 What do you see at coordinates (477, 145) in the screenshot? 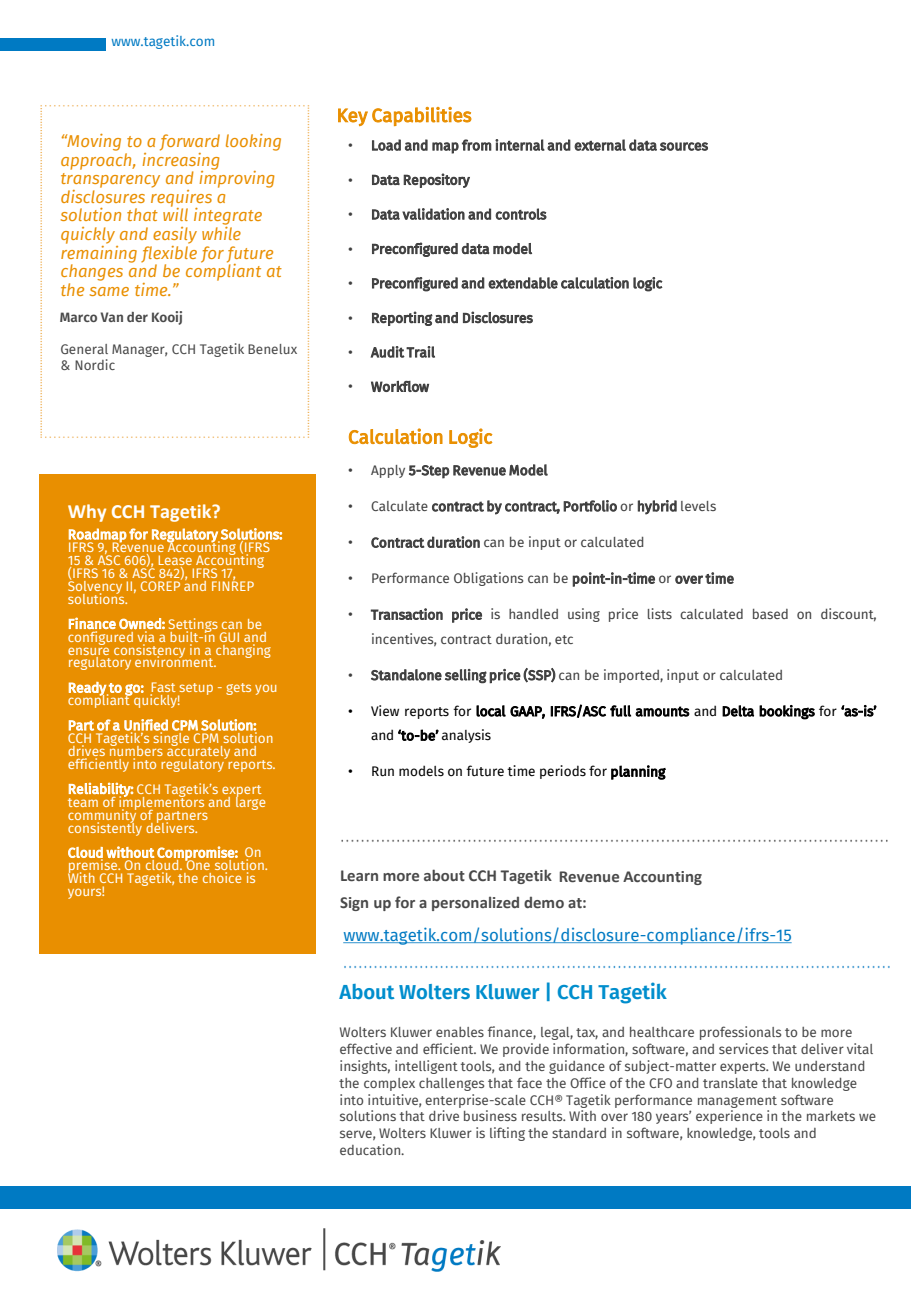
I see `from` at bounding box center [477, 145].
